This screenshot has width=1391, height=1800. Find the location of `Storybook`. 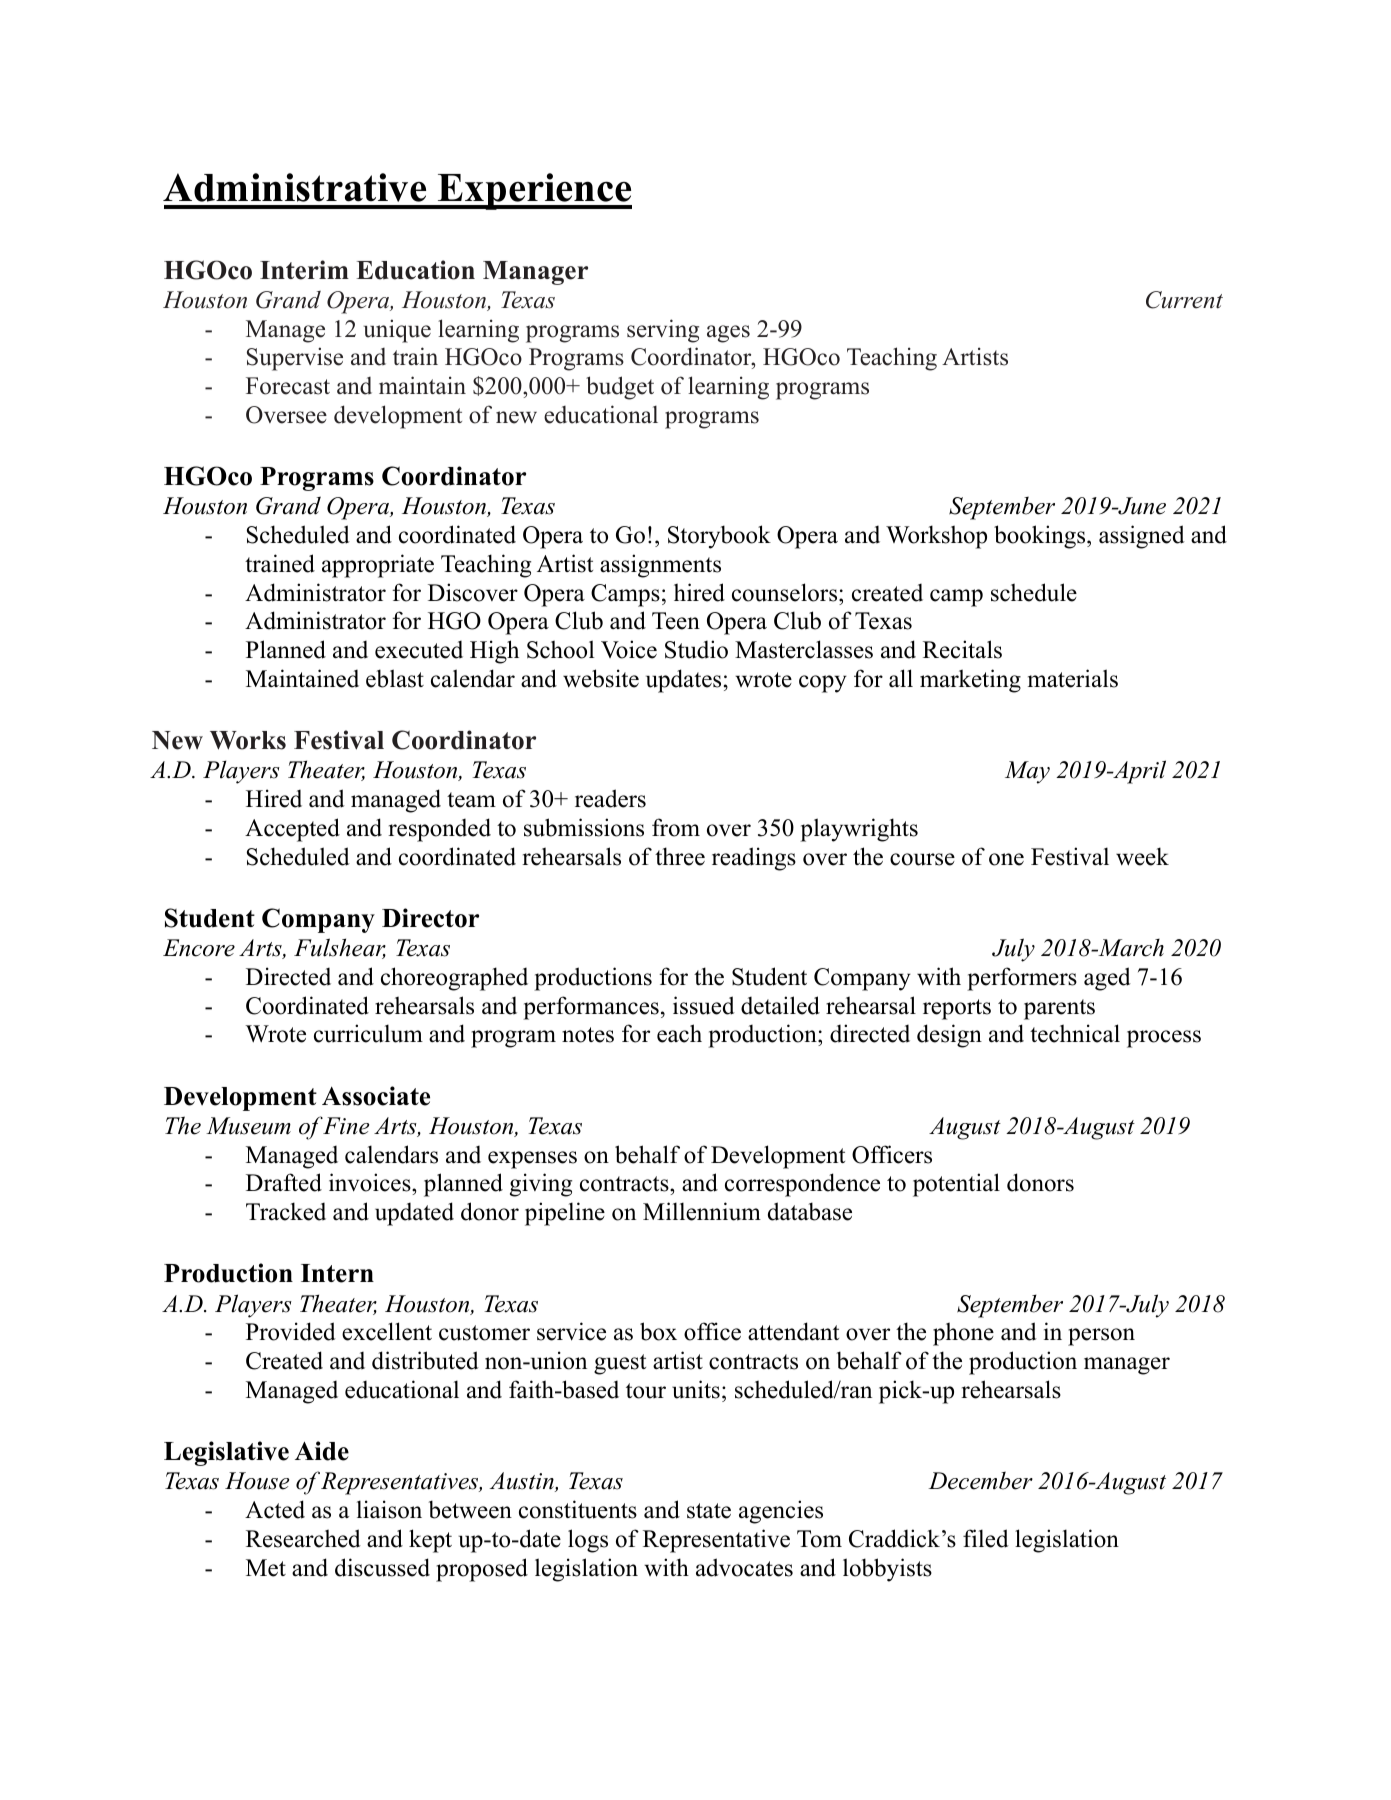

Storybook is located at coordinates (719, 537).
